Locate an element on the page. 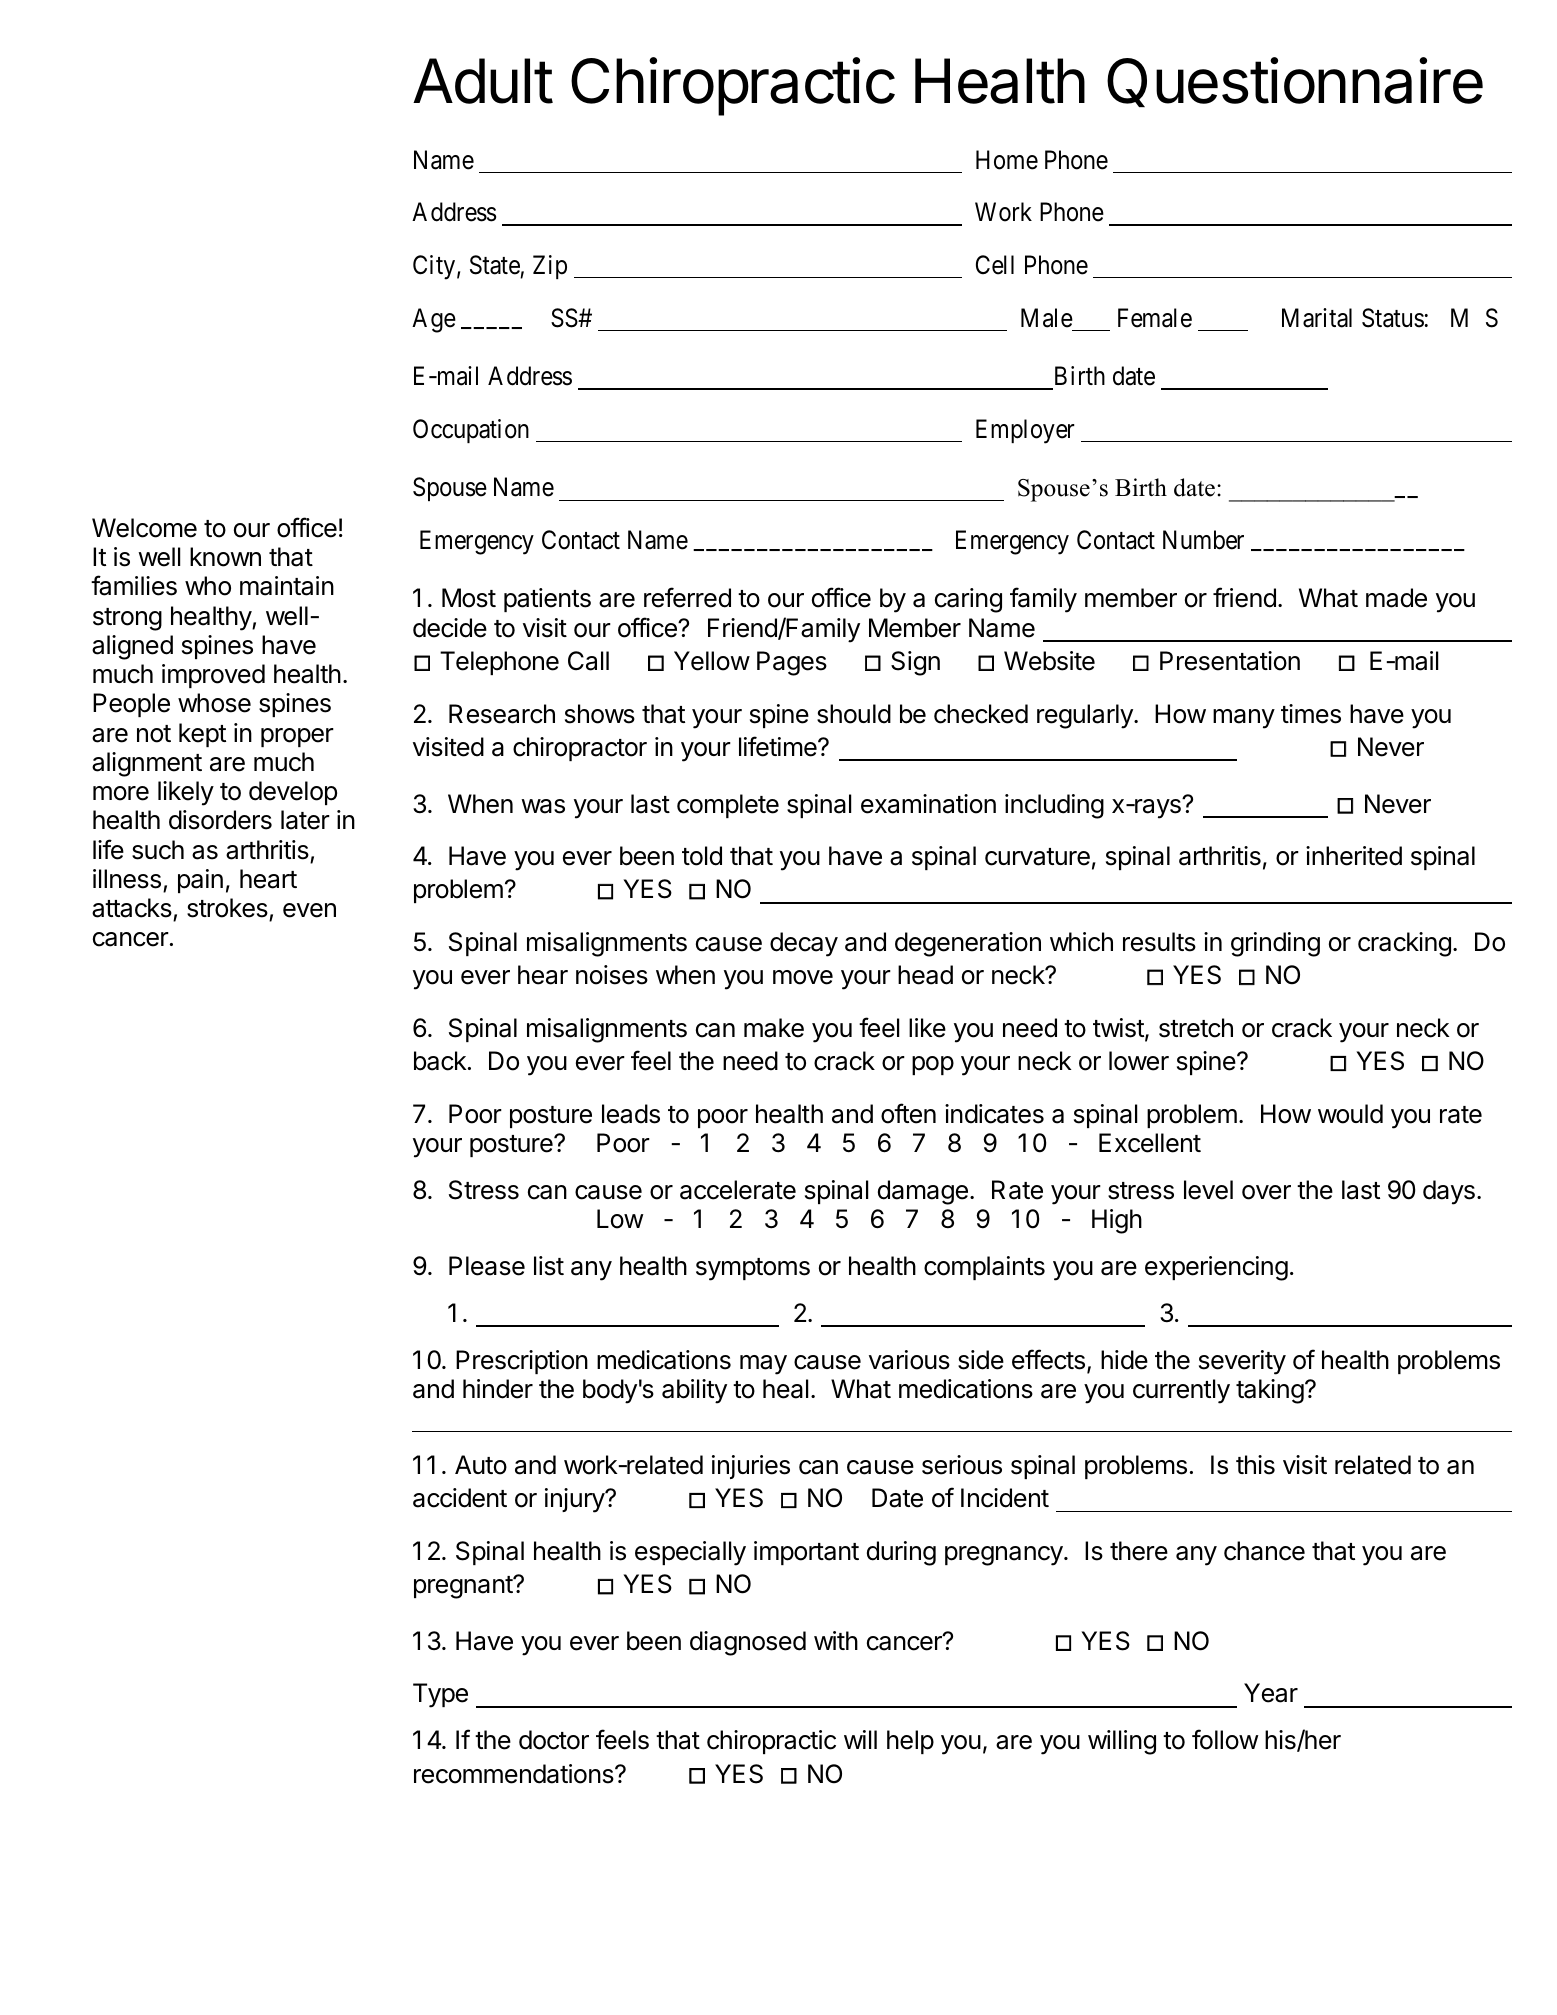 This document has height=2015, width=1557. Please is located at coordinates (487, 1266).
